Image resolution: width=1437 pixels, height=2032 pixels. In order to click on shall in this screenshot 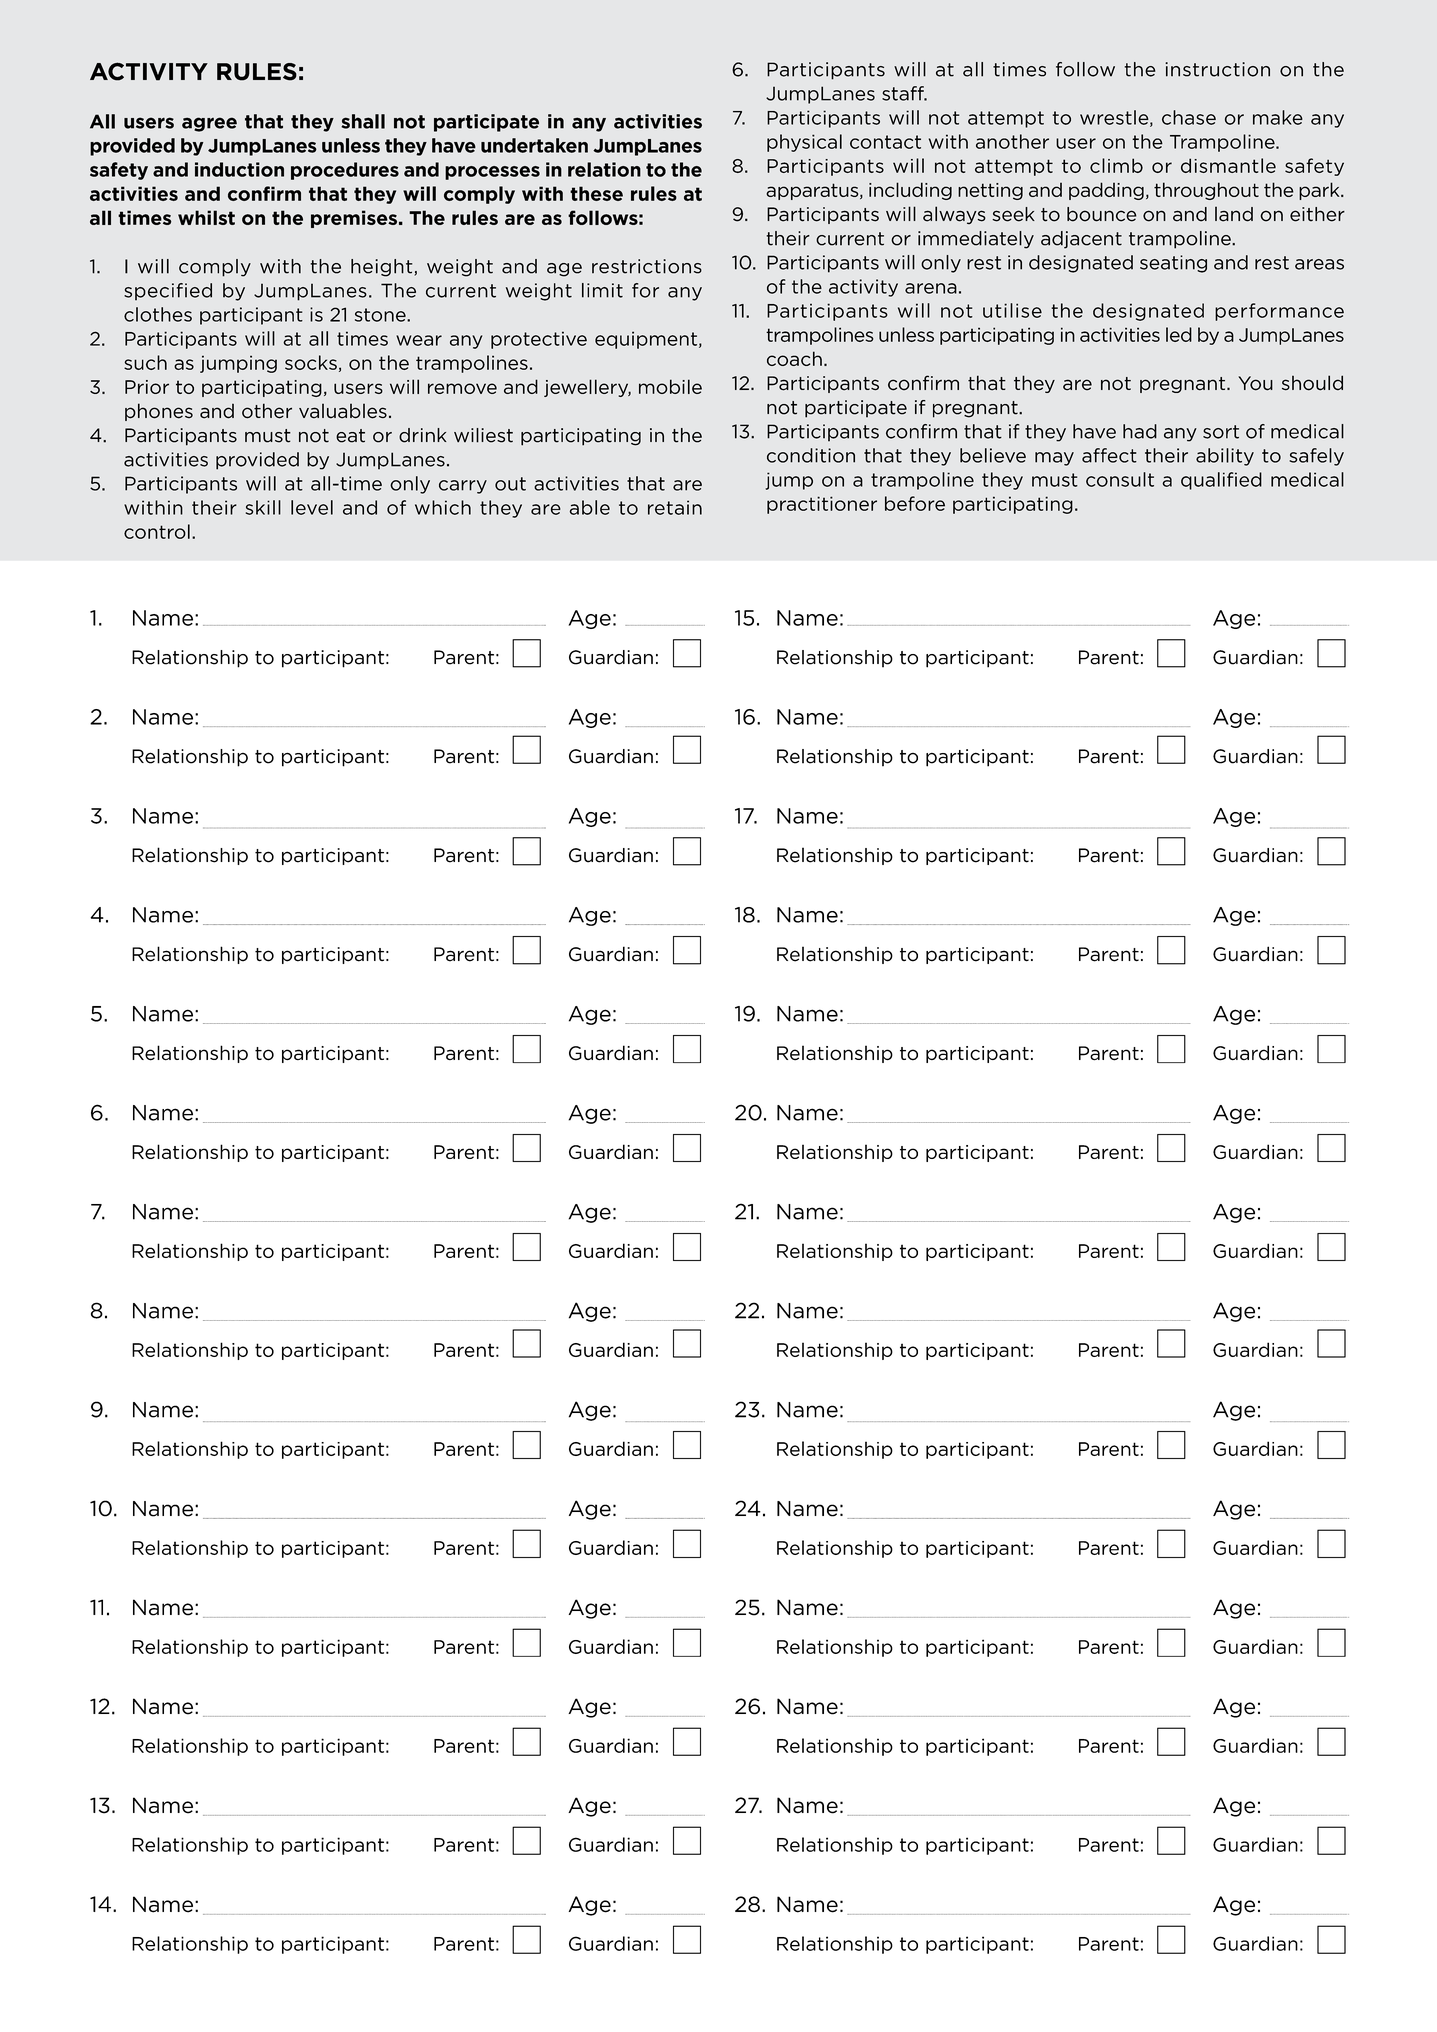, I will do `click(363, 121)`.
